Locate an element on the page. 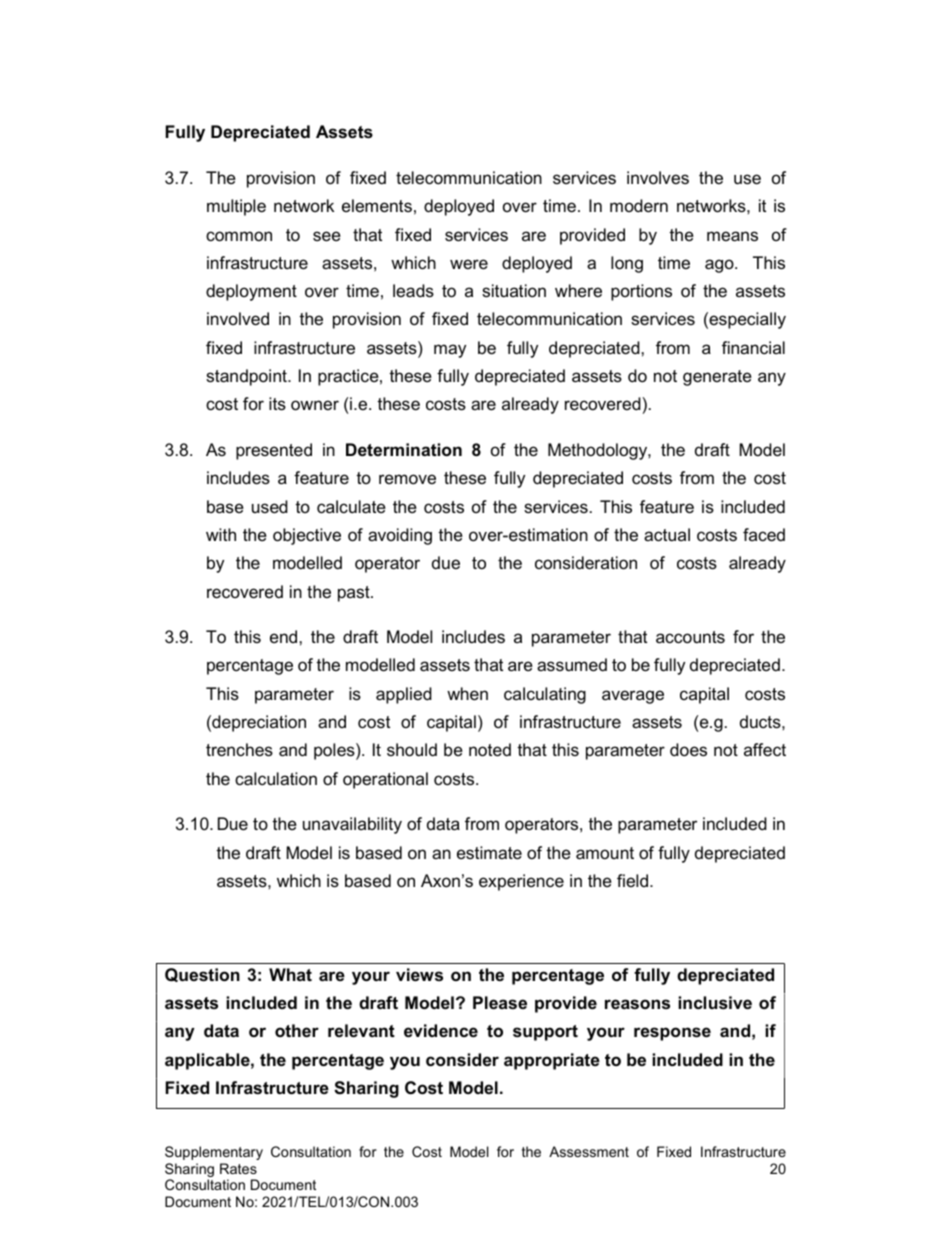 Image resolution: width=952 pixels, height=1233 pixels. Determination is located at coordinates (404, 450).
